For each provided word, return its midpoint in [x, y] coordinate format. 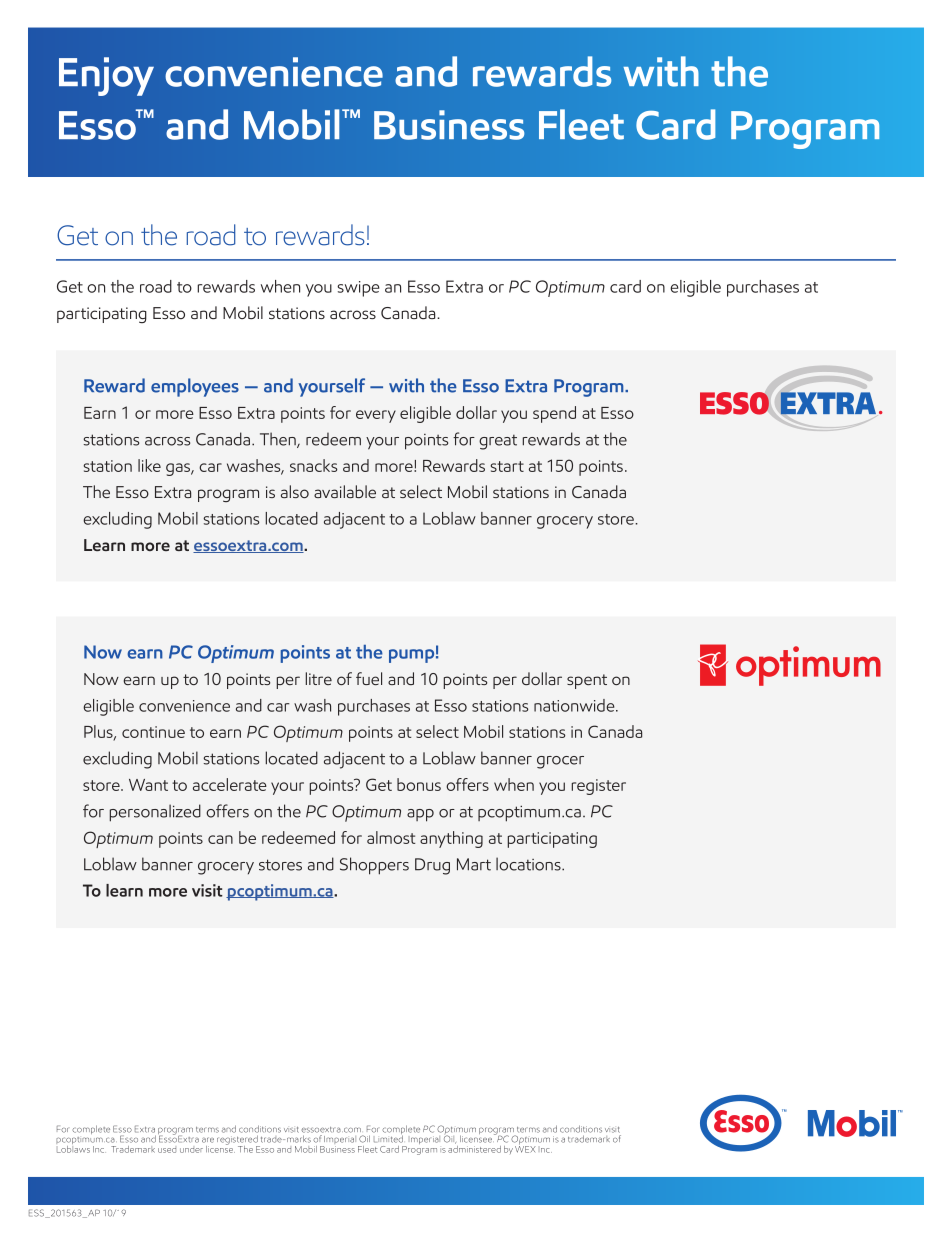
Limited [388, 1138]
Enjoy [106, 76]
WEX [525, 1148]
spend [554, 414]
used [167, 1150]
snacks [313, 465]
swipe [358, 289]
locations [529, 864]
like [149, 465]
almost [391, 837]
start [507, 466]
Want [148, 785]
